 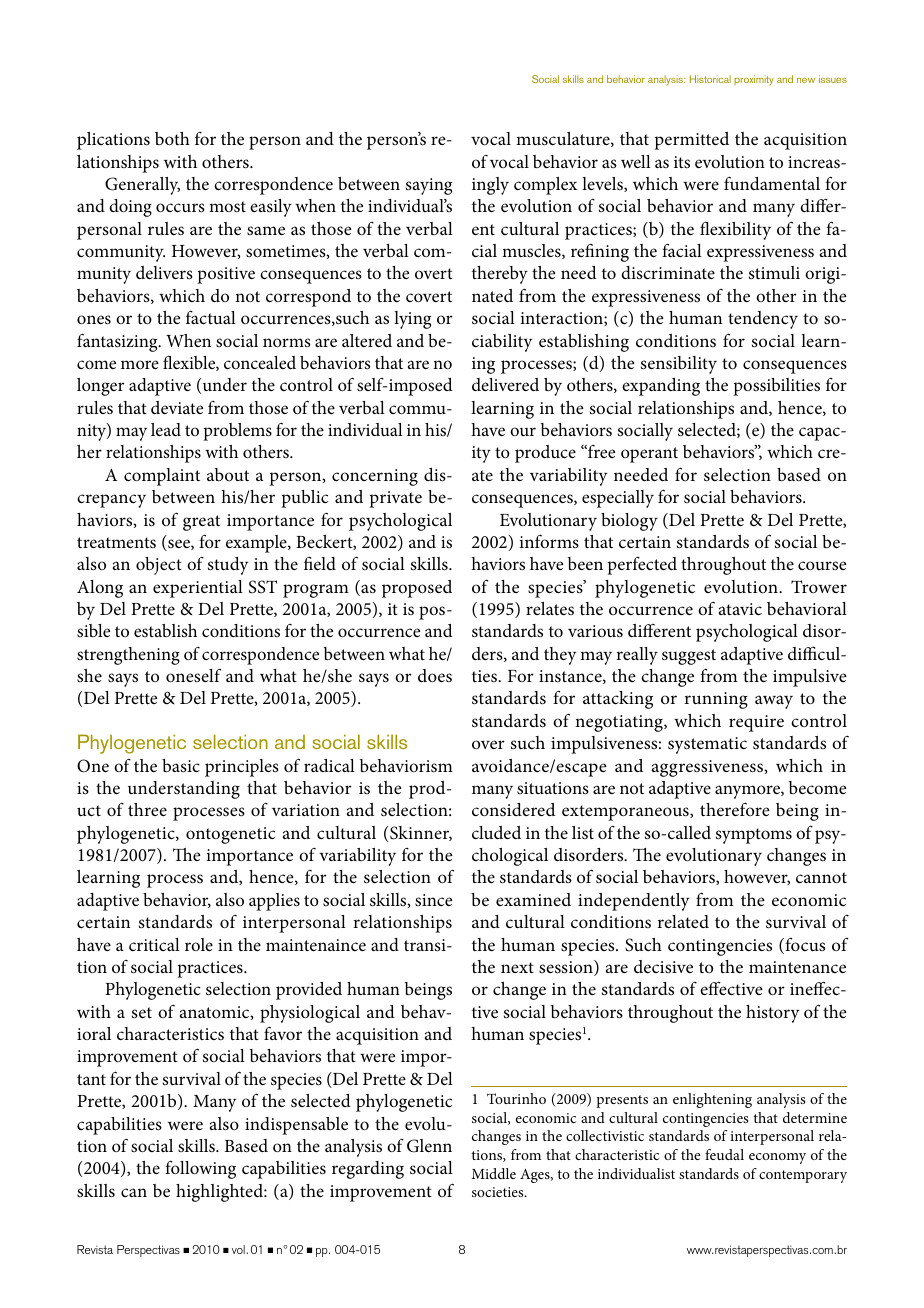 I want to click on Glenn, so click(x=429, y=1146).
